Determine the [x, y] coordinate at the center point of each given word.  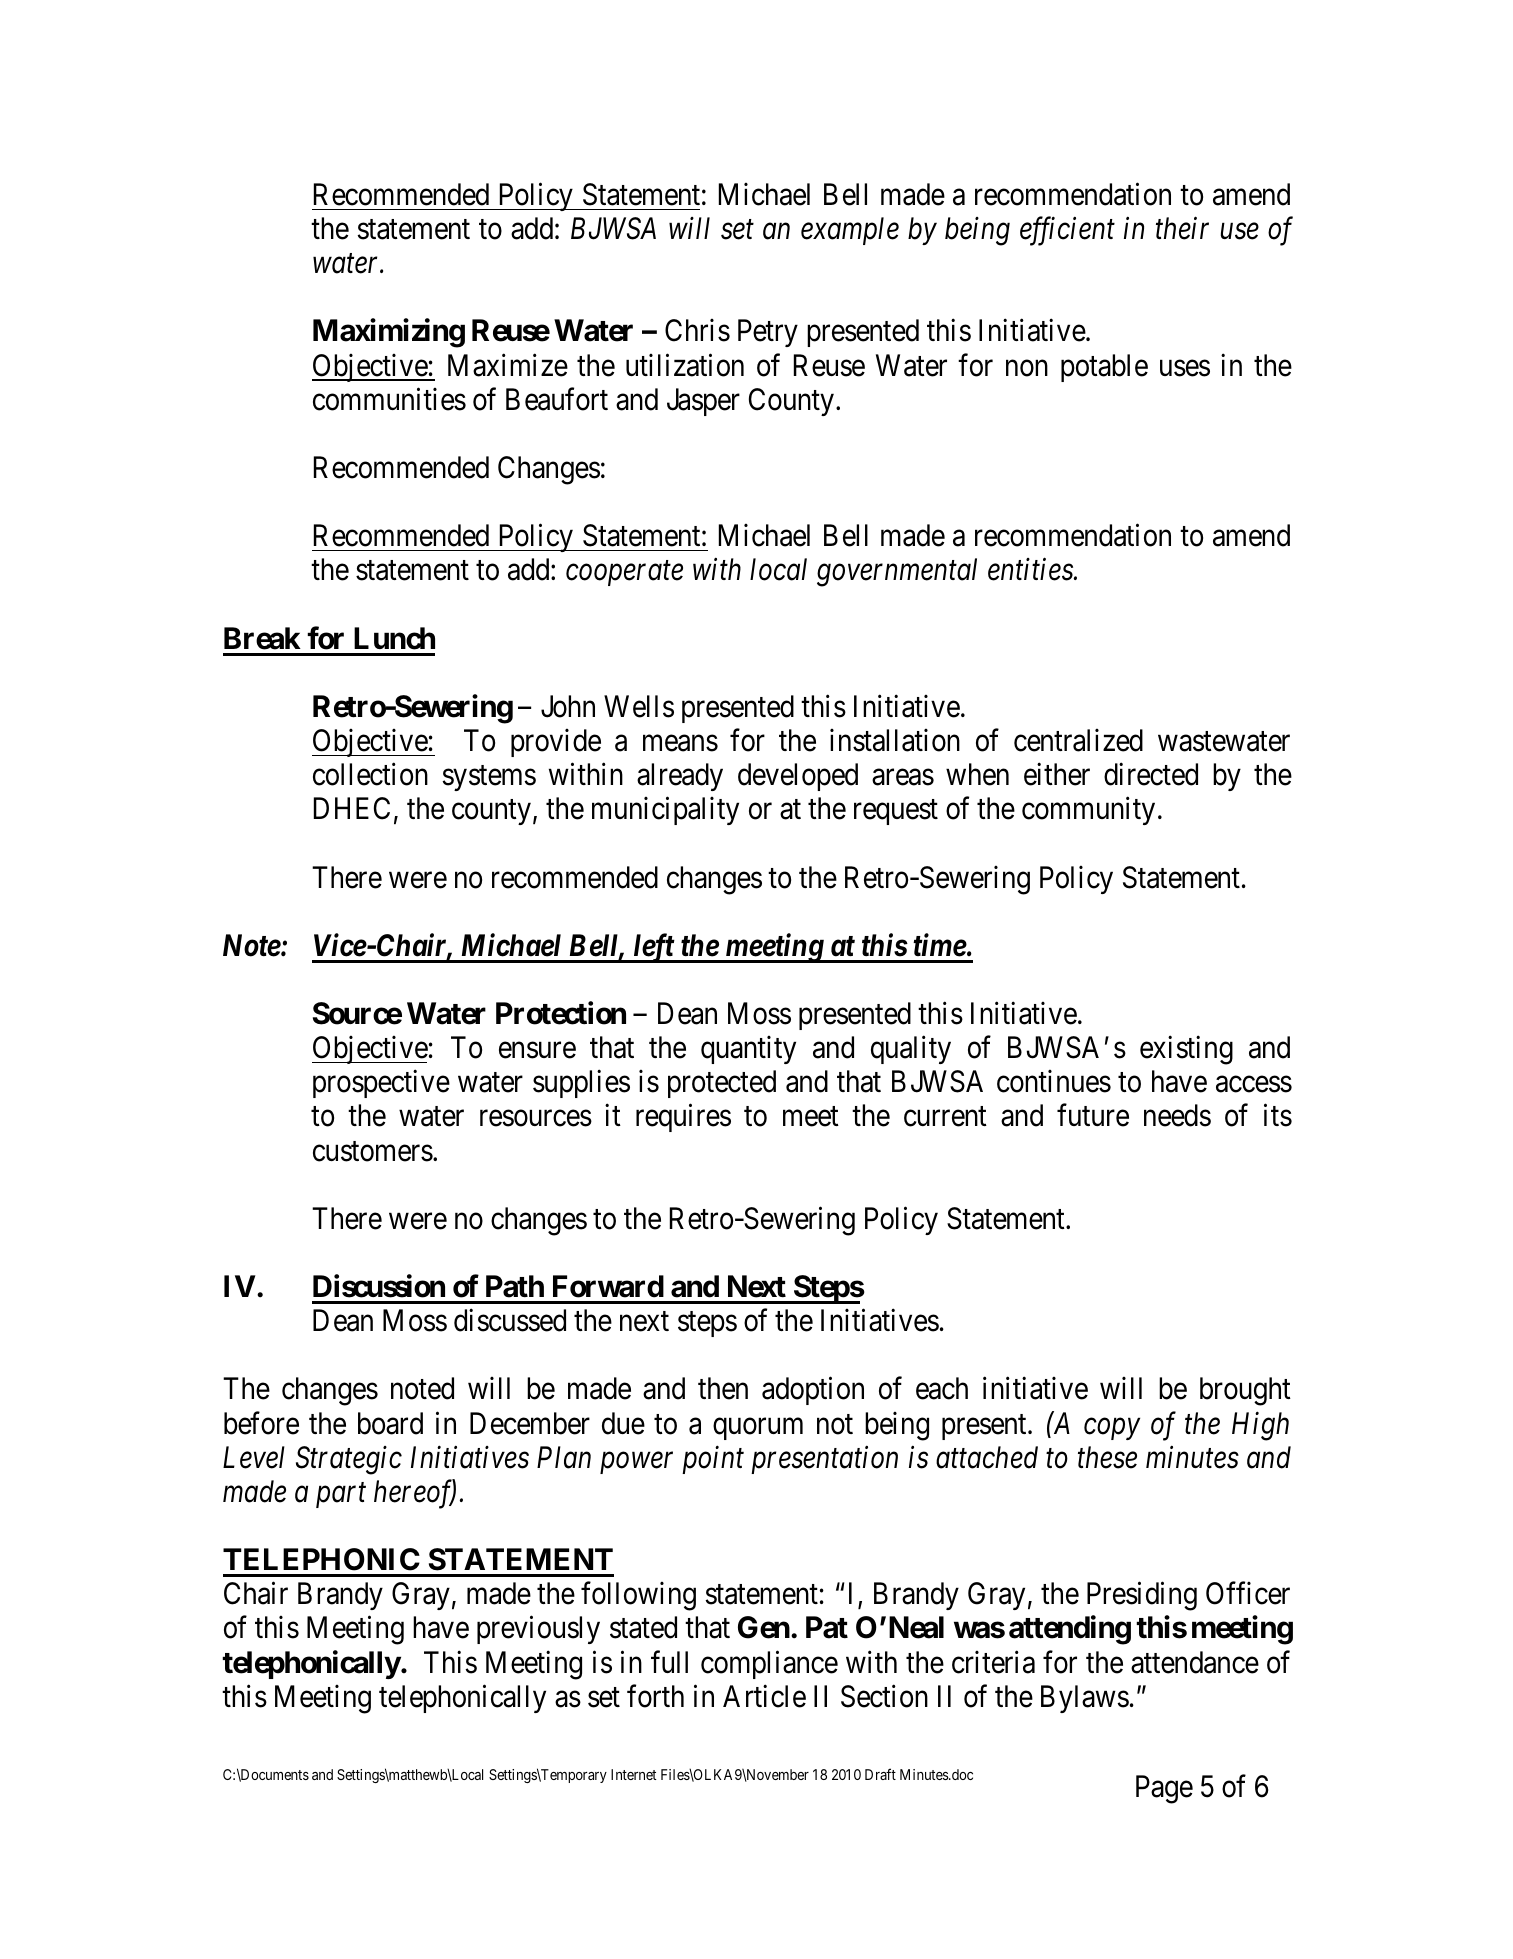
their [1182, 228]
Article [764, 1696]
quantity [748, 1050]
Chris [697, 330]
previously [538, 1630]
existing [1186, 1050]
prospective [381, 1084]
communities [389, 399]
